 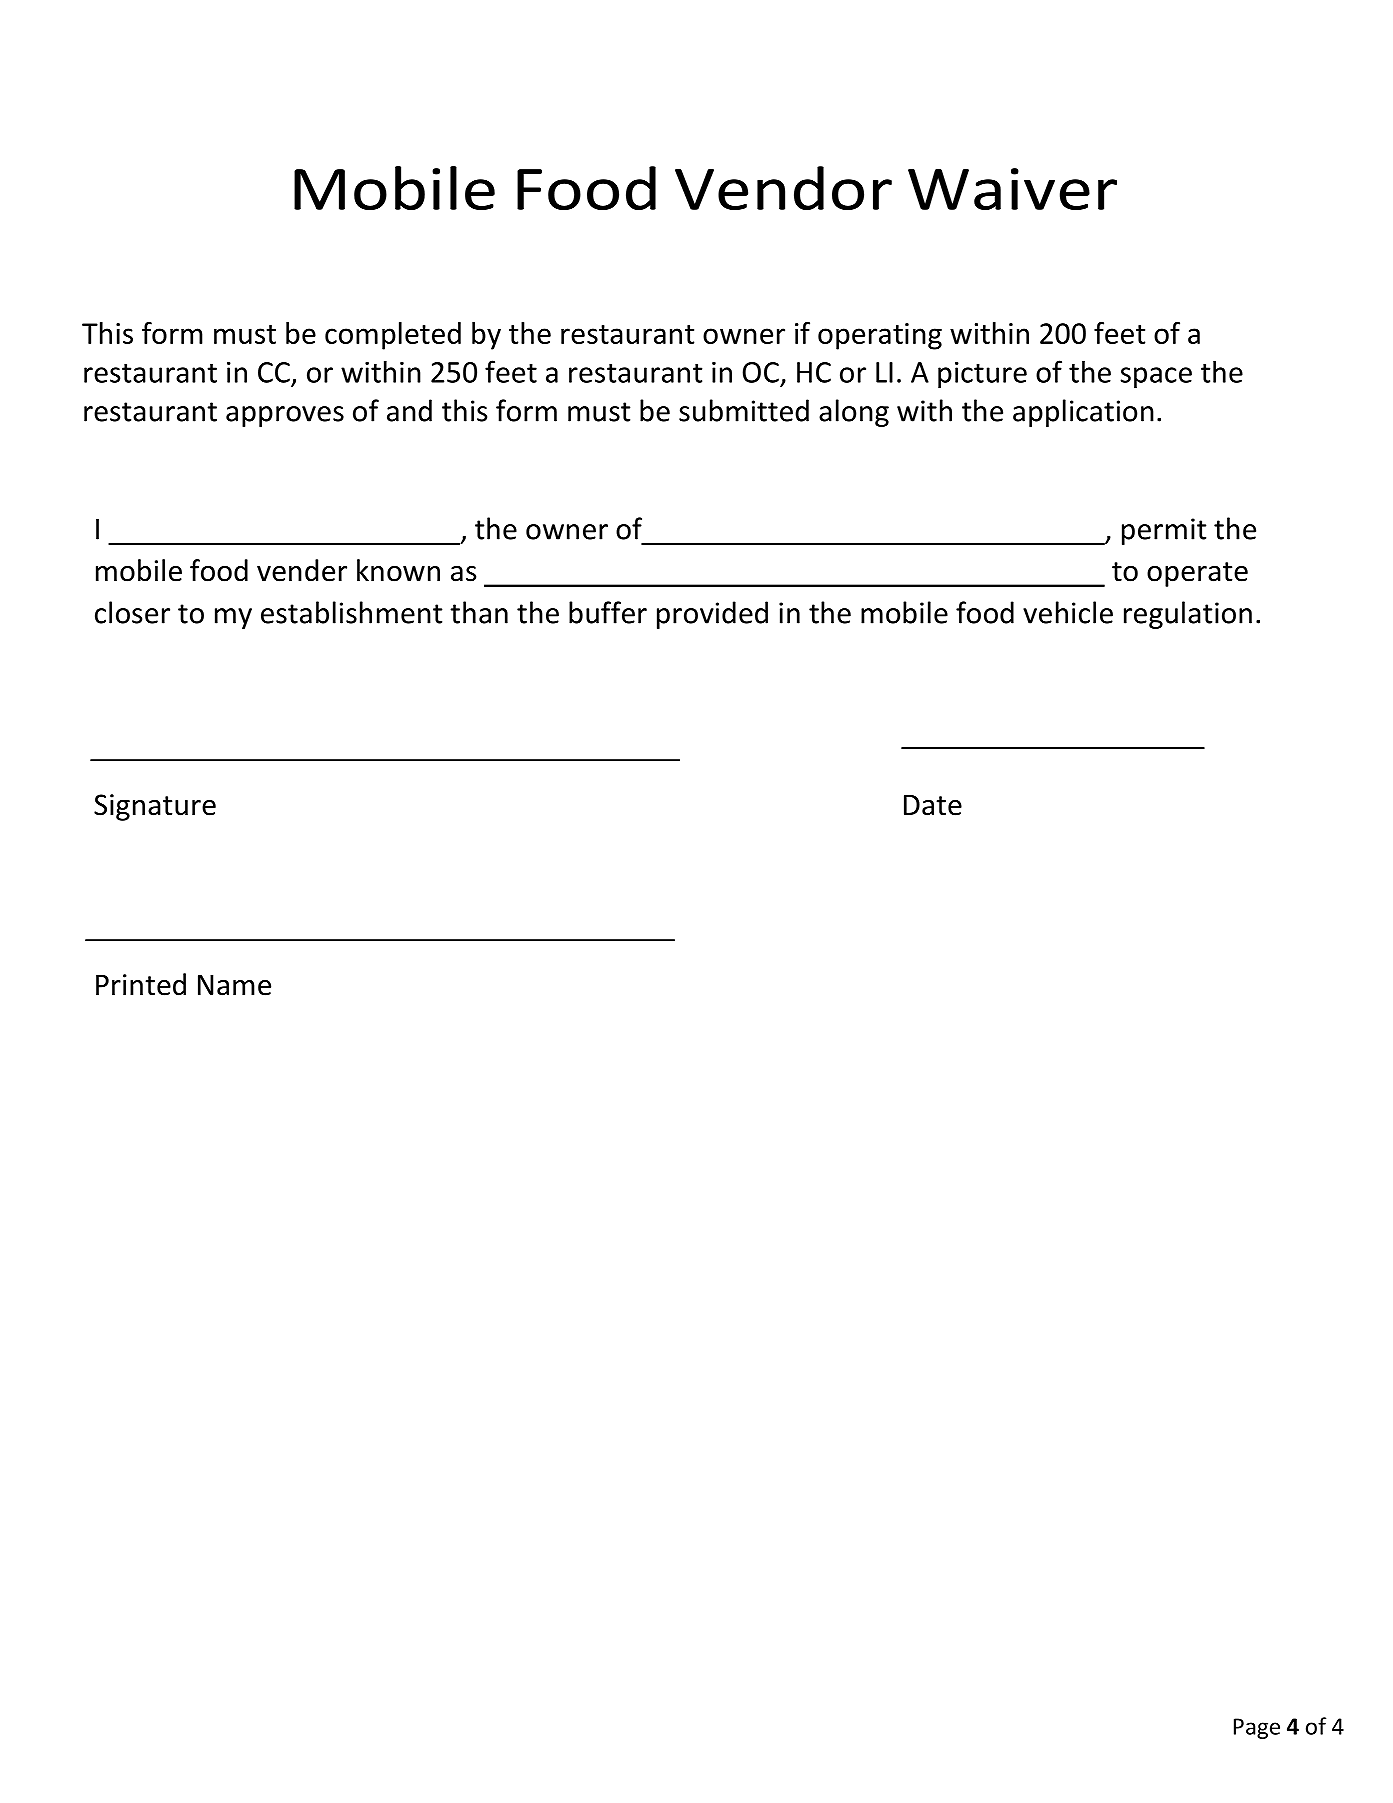 What do you see at coordinates (1012, 189) in the screenshot?
I see `Waiver` at bounding box center [1012, 189].
